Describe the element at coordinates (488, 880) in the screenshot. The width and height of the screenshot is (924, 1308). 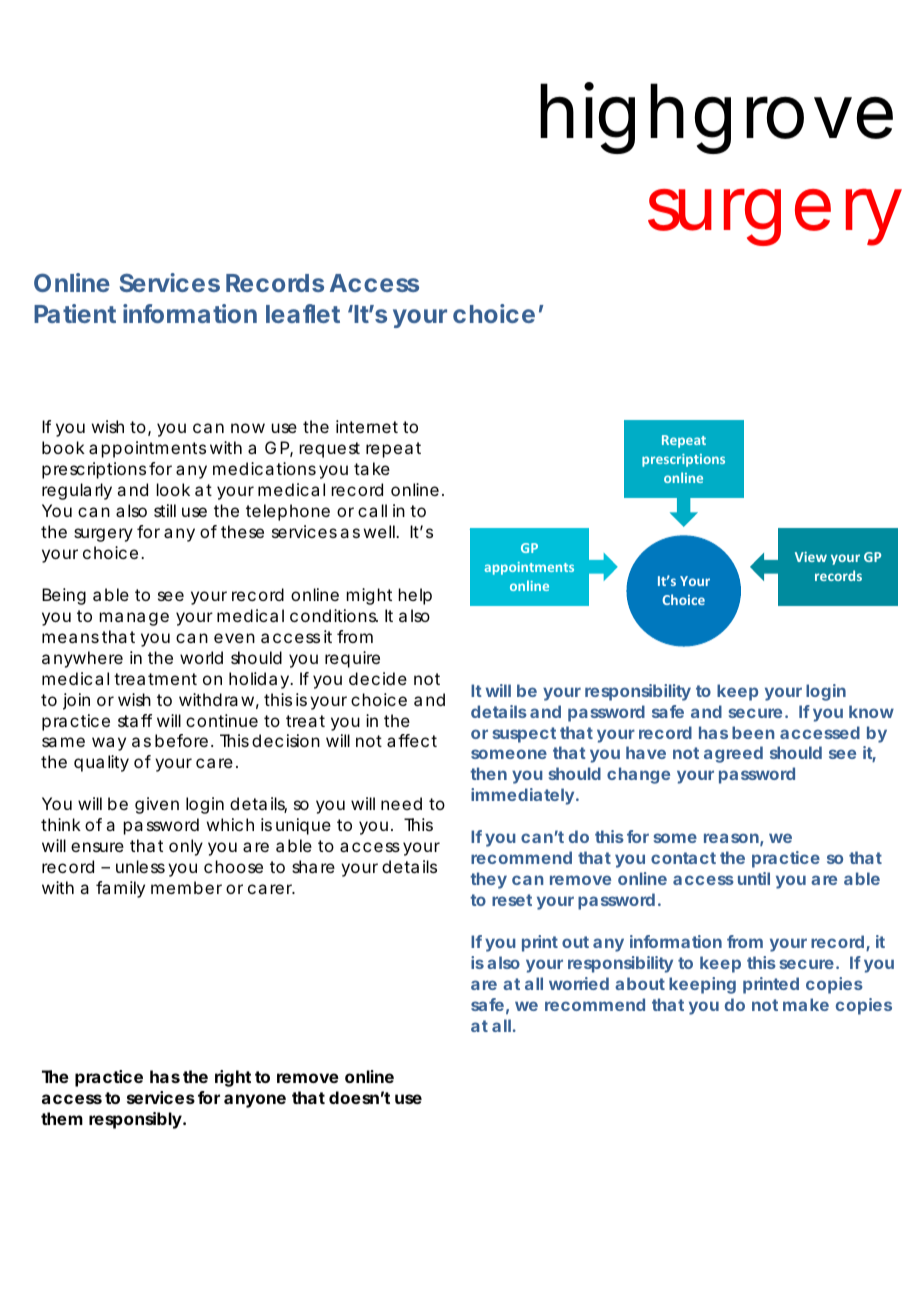
I see `they` at that location.
